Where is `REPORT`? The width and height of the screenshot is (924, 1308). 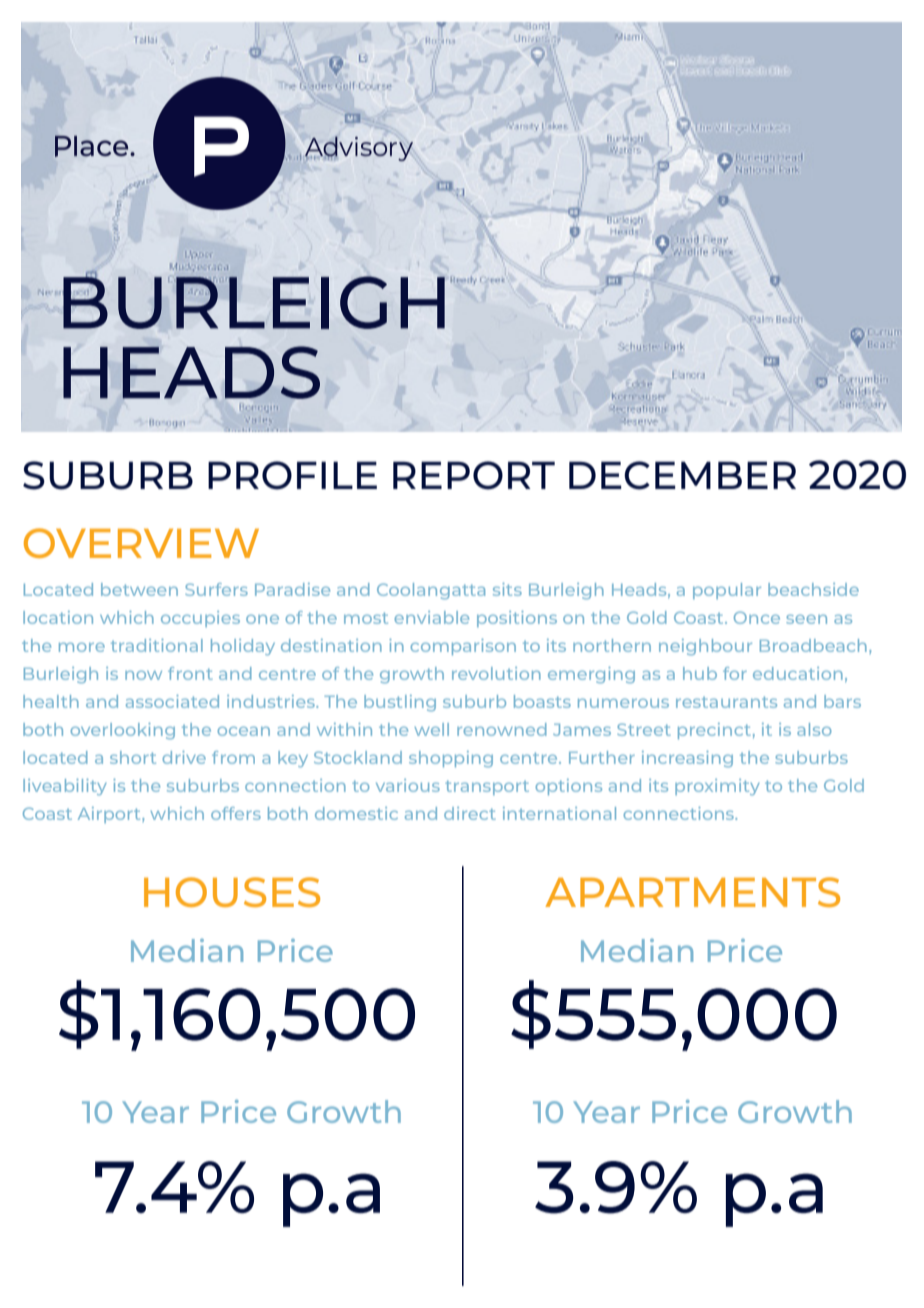
REPORT is located at coordinates (474, 475).
